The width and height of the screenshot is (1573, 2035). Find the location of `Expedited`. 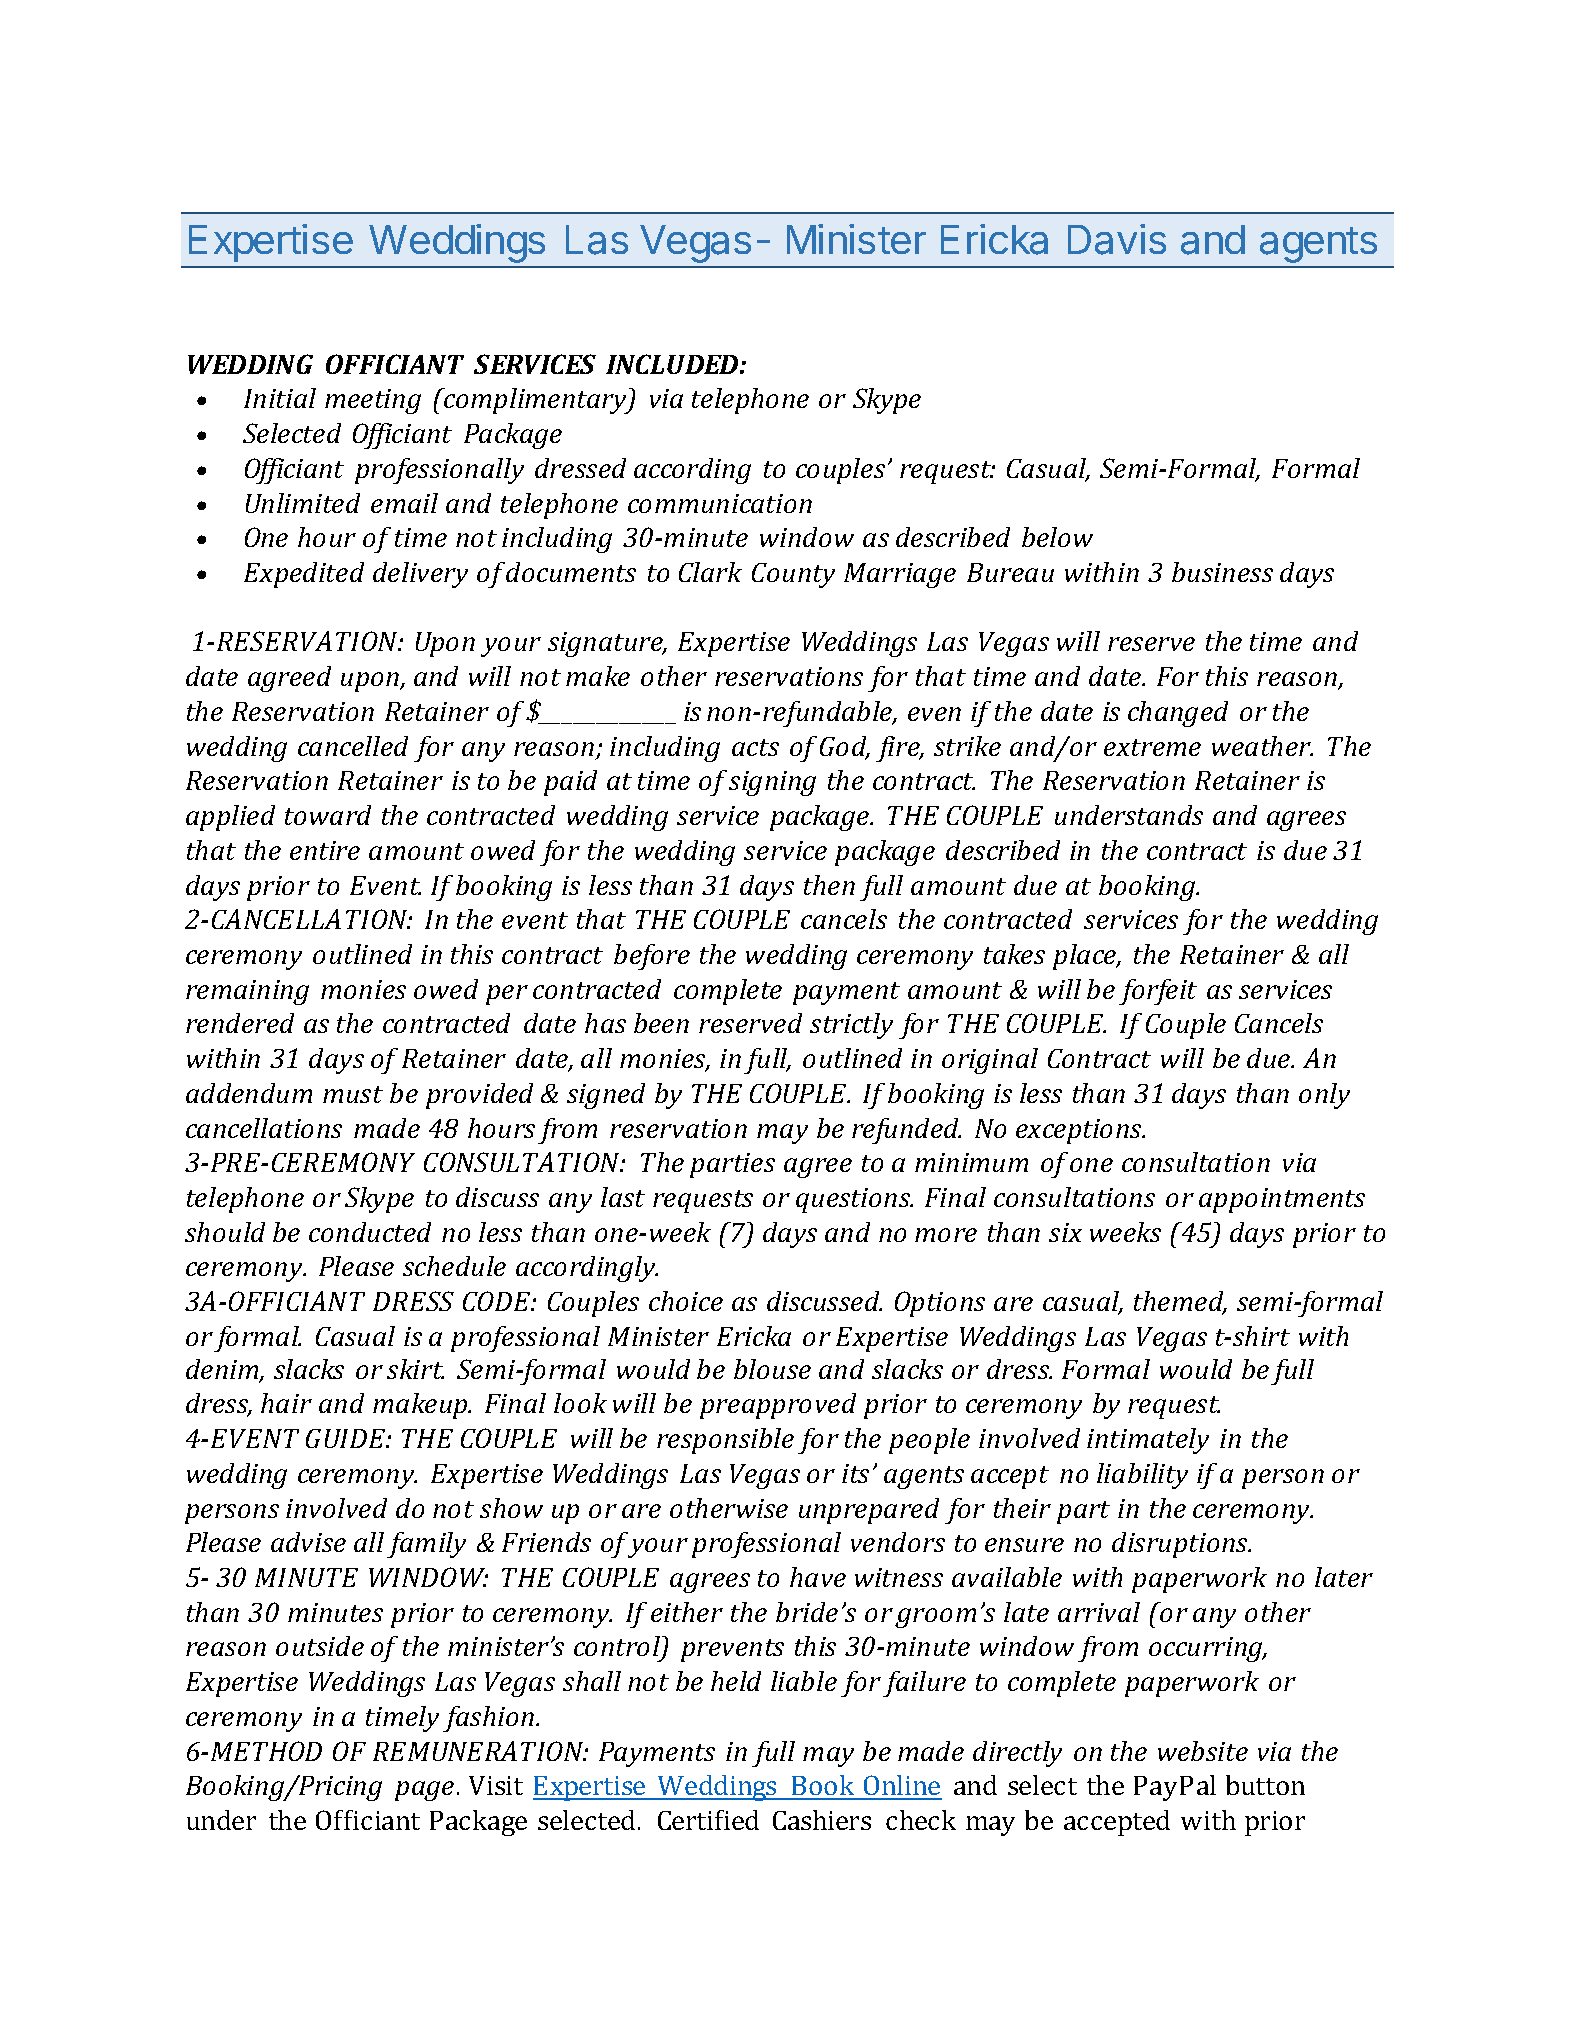

Expedited is located at coordinates (304, 575).
